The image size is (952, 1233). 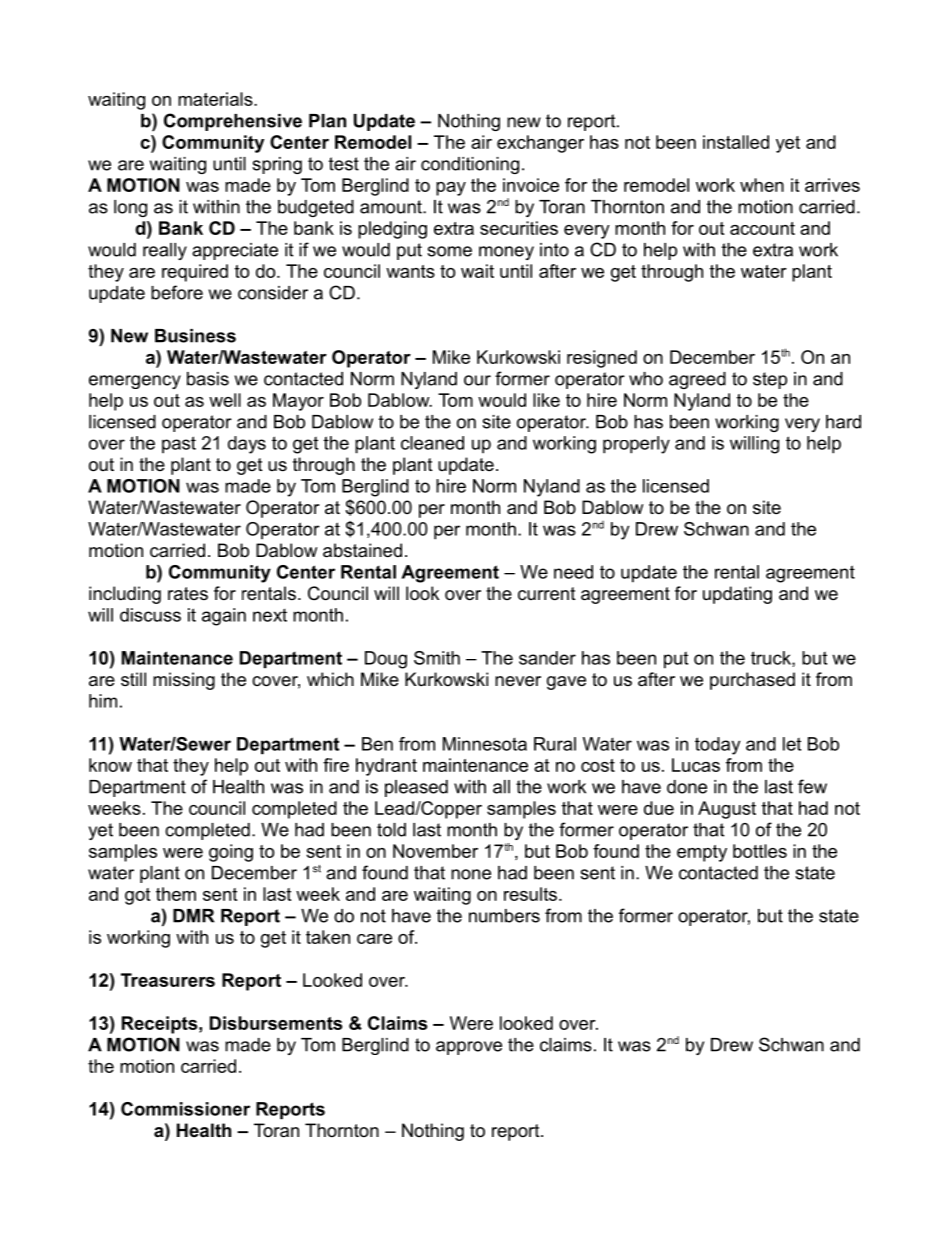 I want to click on basis, so click(x=208, y=379).
